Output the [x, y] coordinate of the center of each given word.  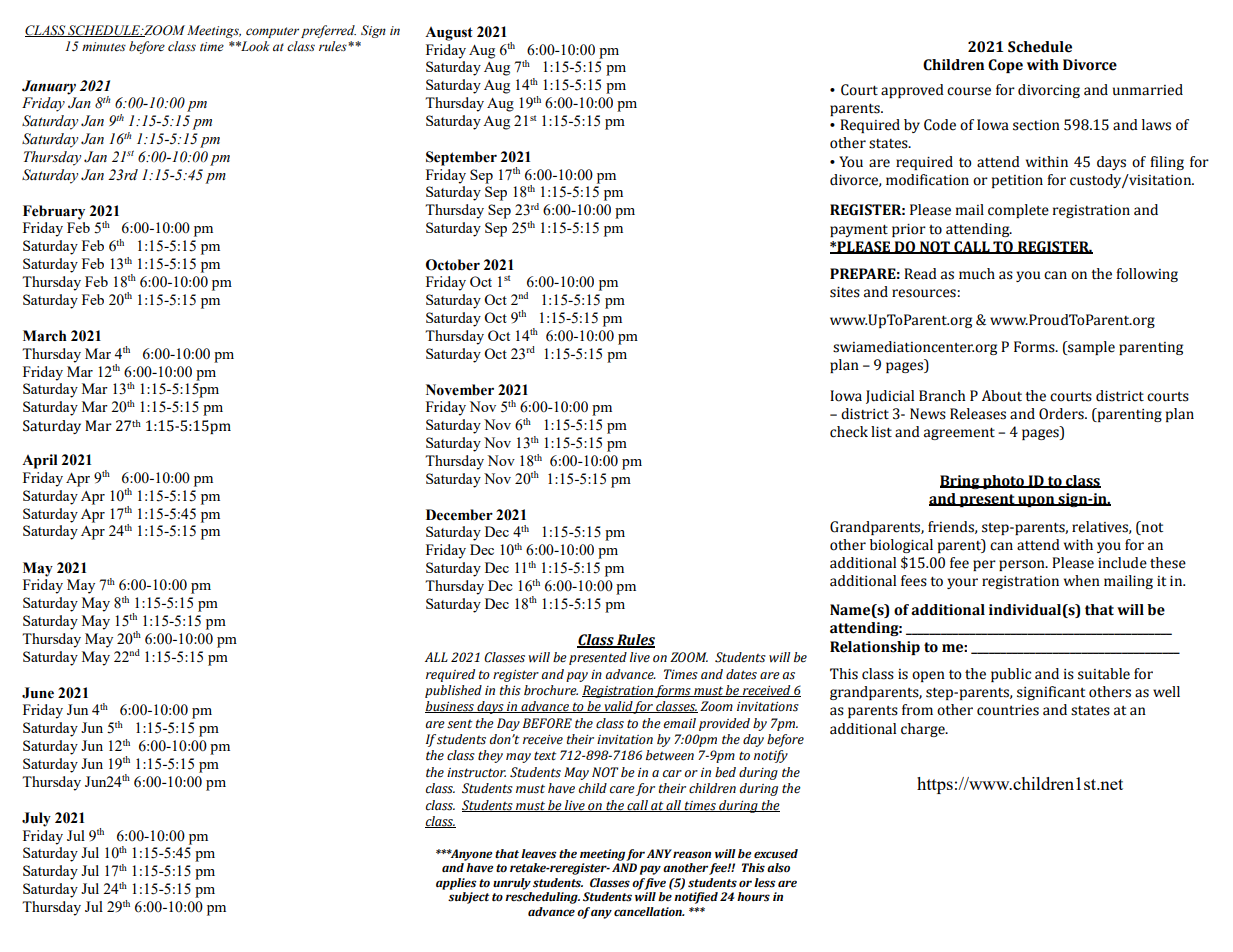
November [460, 390]
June [38, 693]
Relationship [875, 648]
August [449, 34]
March [45, 335]
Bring [961, 482]
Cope [1005, 66]
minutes [104, 46]
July [36, 819]
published [453, 691]
